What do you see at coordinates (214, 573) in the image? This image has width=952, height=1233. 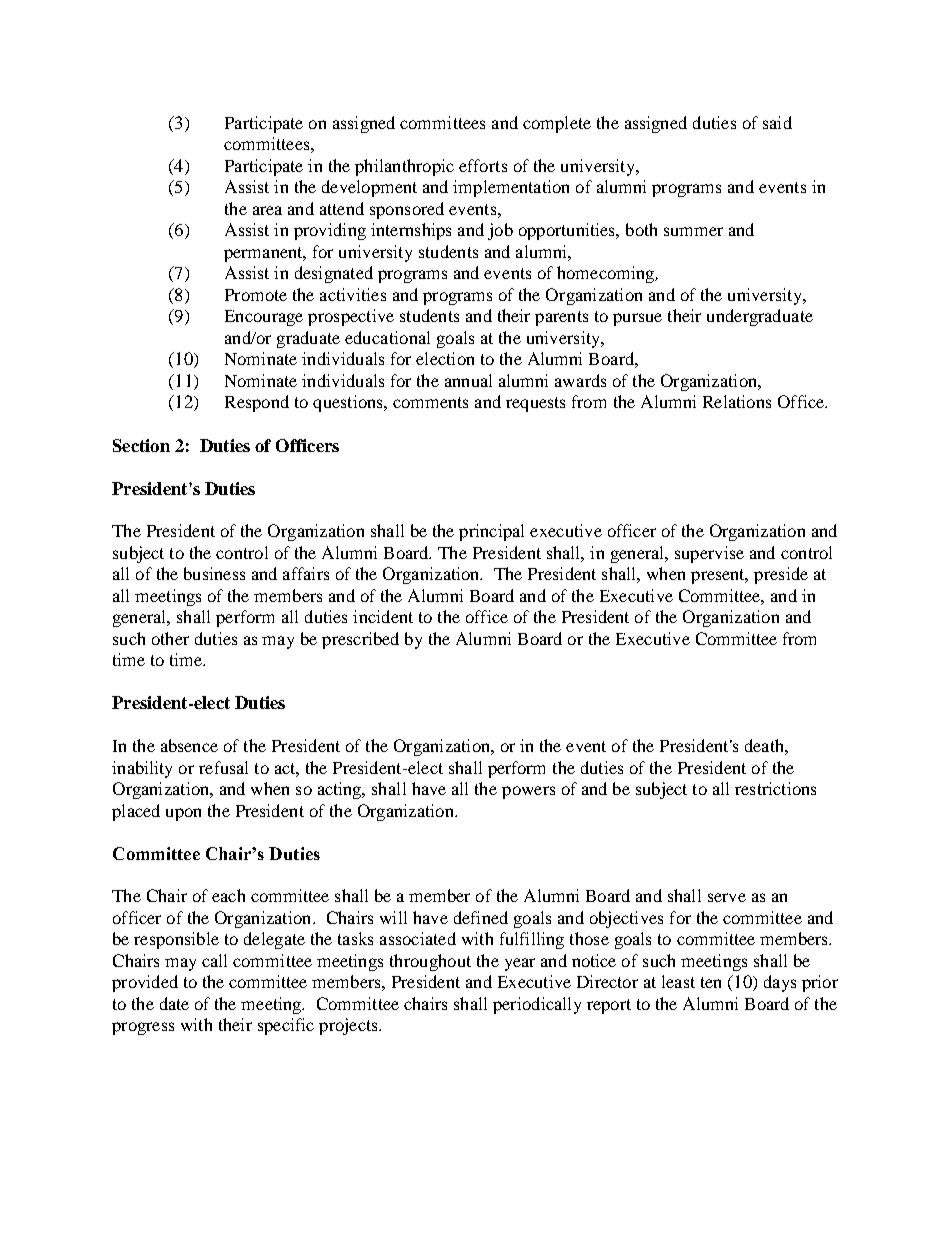 I see `business` at bounding box center [214, 573].
